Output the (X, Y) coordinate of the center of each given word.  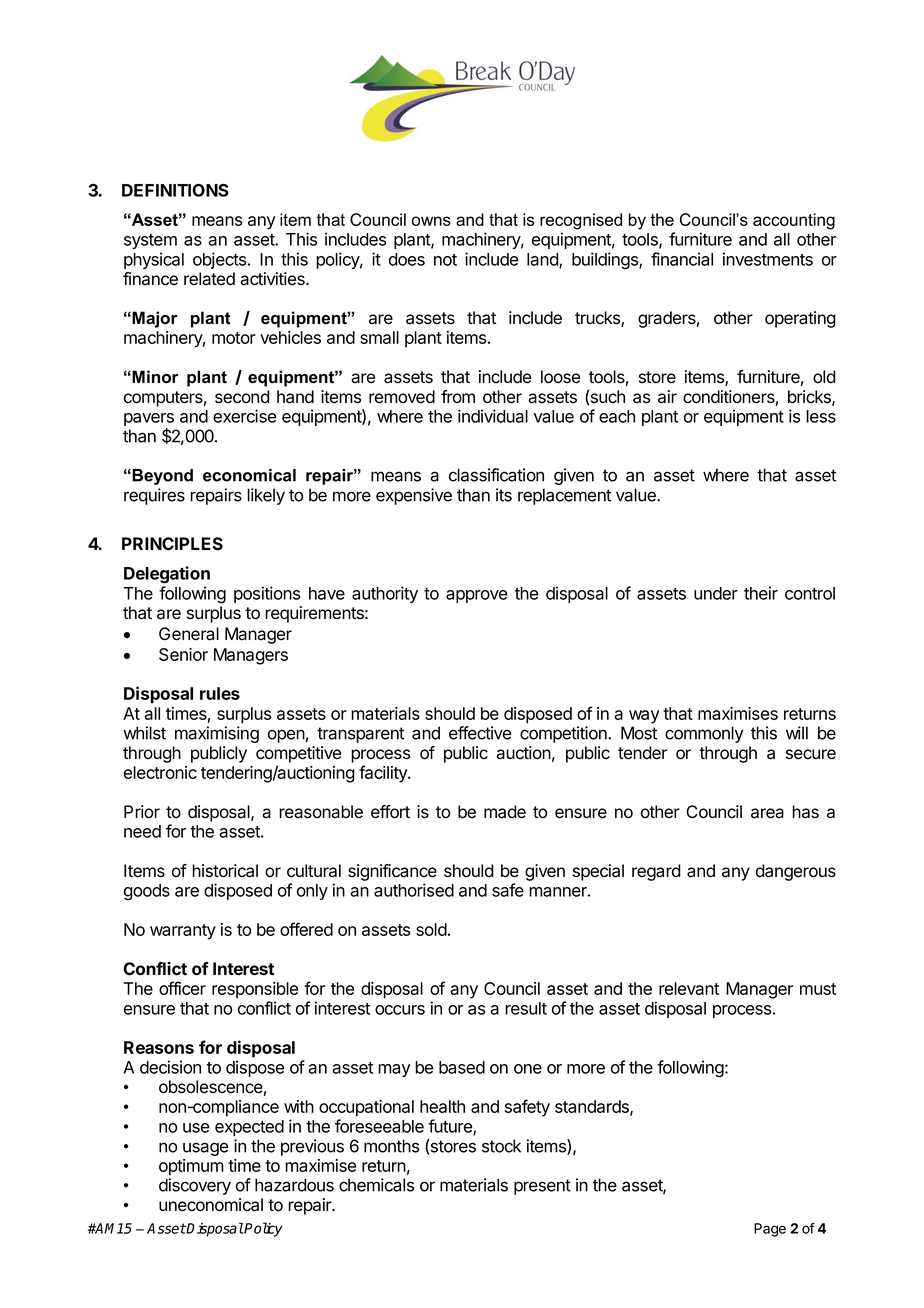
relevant (689, 988)
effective (480, 733)
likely (266, 496)
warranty (183, 932)
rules (220, 693)
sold (431, 929)
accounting (794, 221)
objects (221, 260)
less (821, 416)
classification (496, 475)
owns (431, 221)
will (797, 733)
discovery (195, 1186)
